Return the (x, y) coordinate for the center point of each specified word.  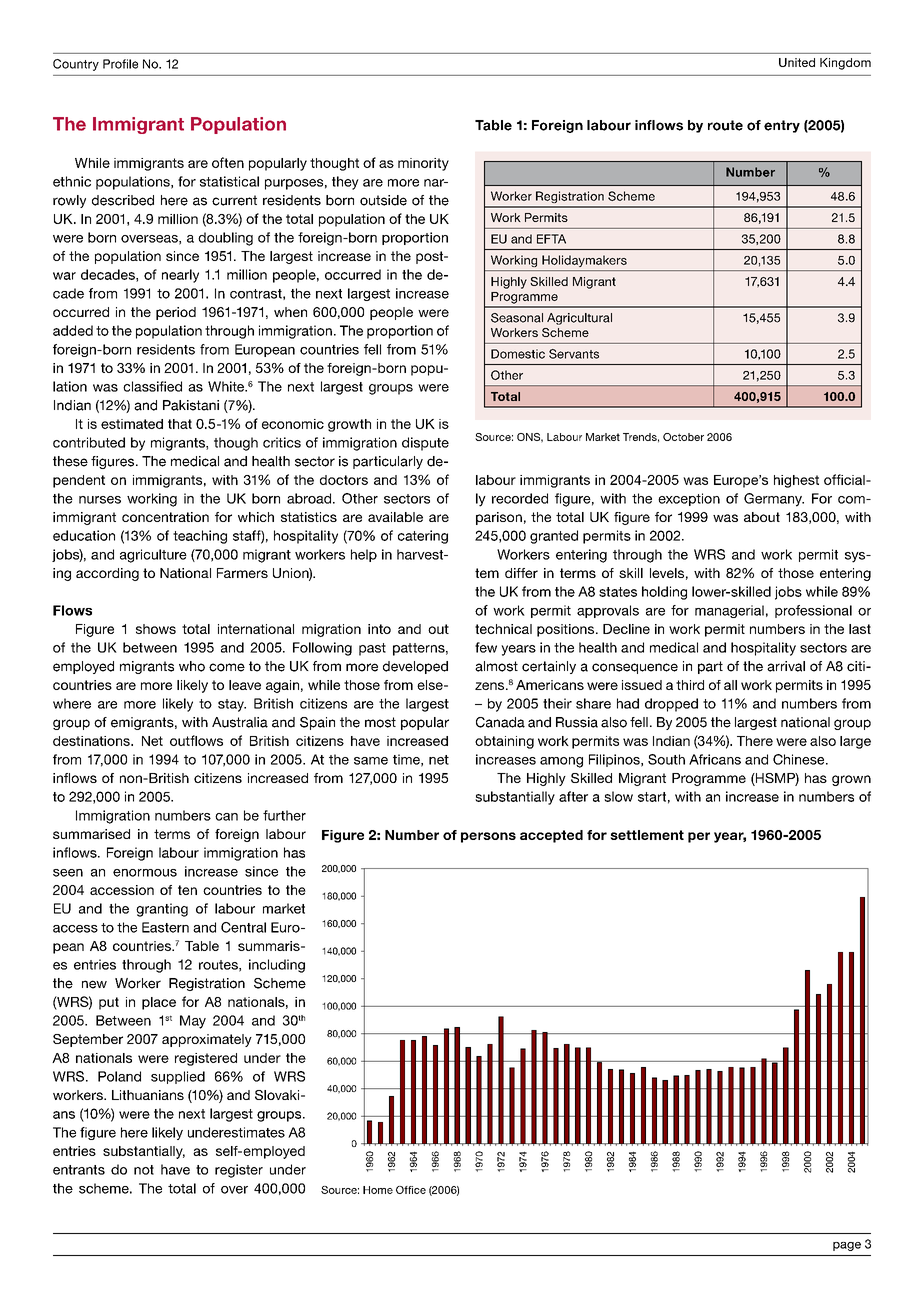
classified (152, 386)
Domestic (518, 354)
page (847, 1246)
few (486, 647)
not (144, 1170)
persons (488, 837)
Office (411, 1190)
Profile (120, 64)
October (683, 437)
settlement (647, 835)
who (192, 666)
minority (423, 164)
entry (782, 126)
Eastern (165, 927)
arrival (786, 666)
